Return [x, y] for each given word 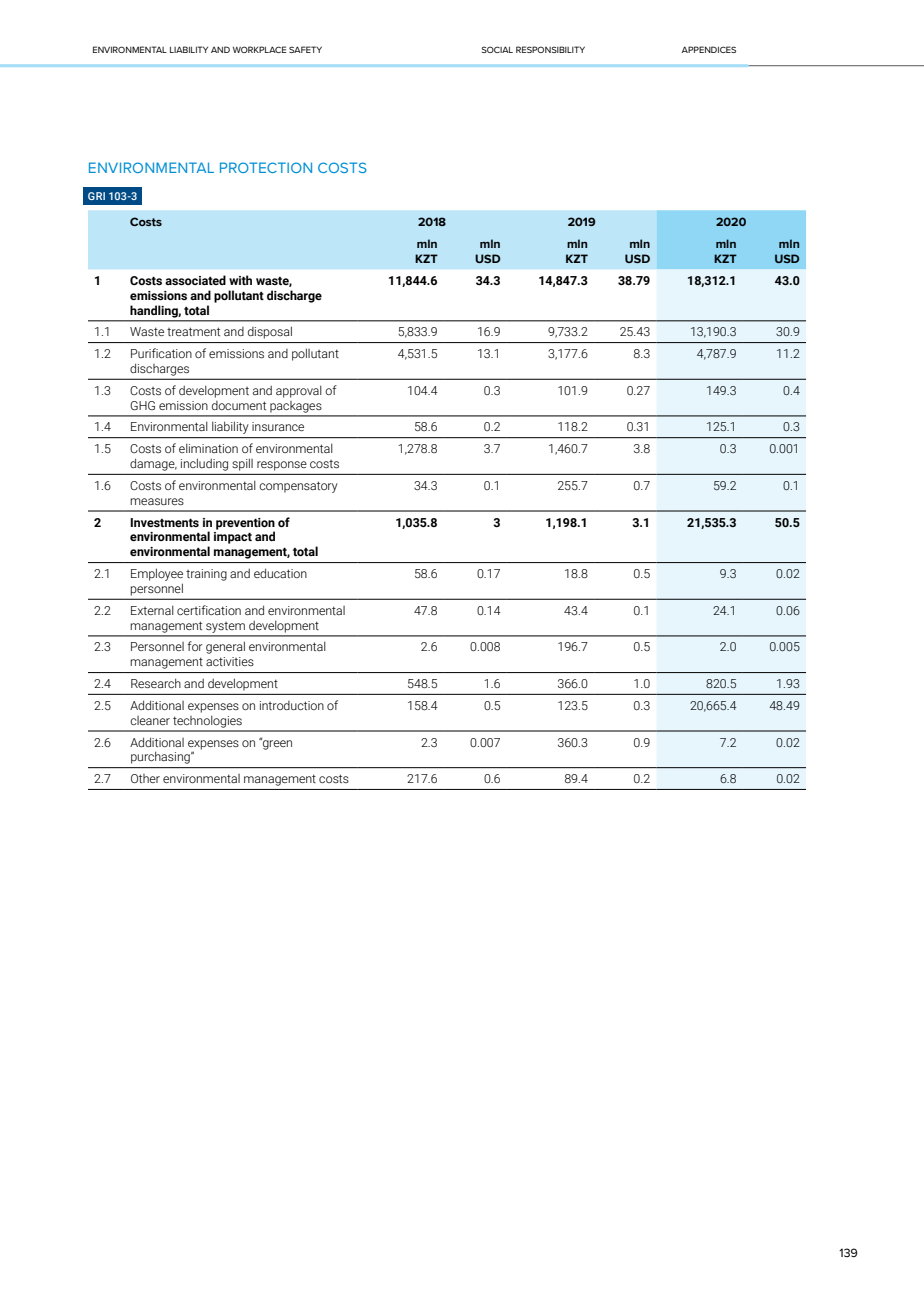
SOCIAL [497, 49]
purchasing [161, 758]
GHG [142, 405]
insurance [278, 426]
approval [299, 391]
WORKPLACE [259, 49]
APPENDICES [708, 49]
